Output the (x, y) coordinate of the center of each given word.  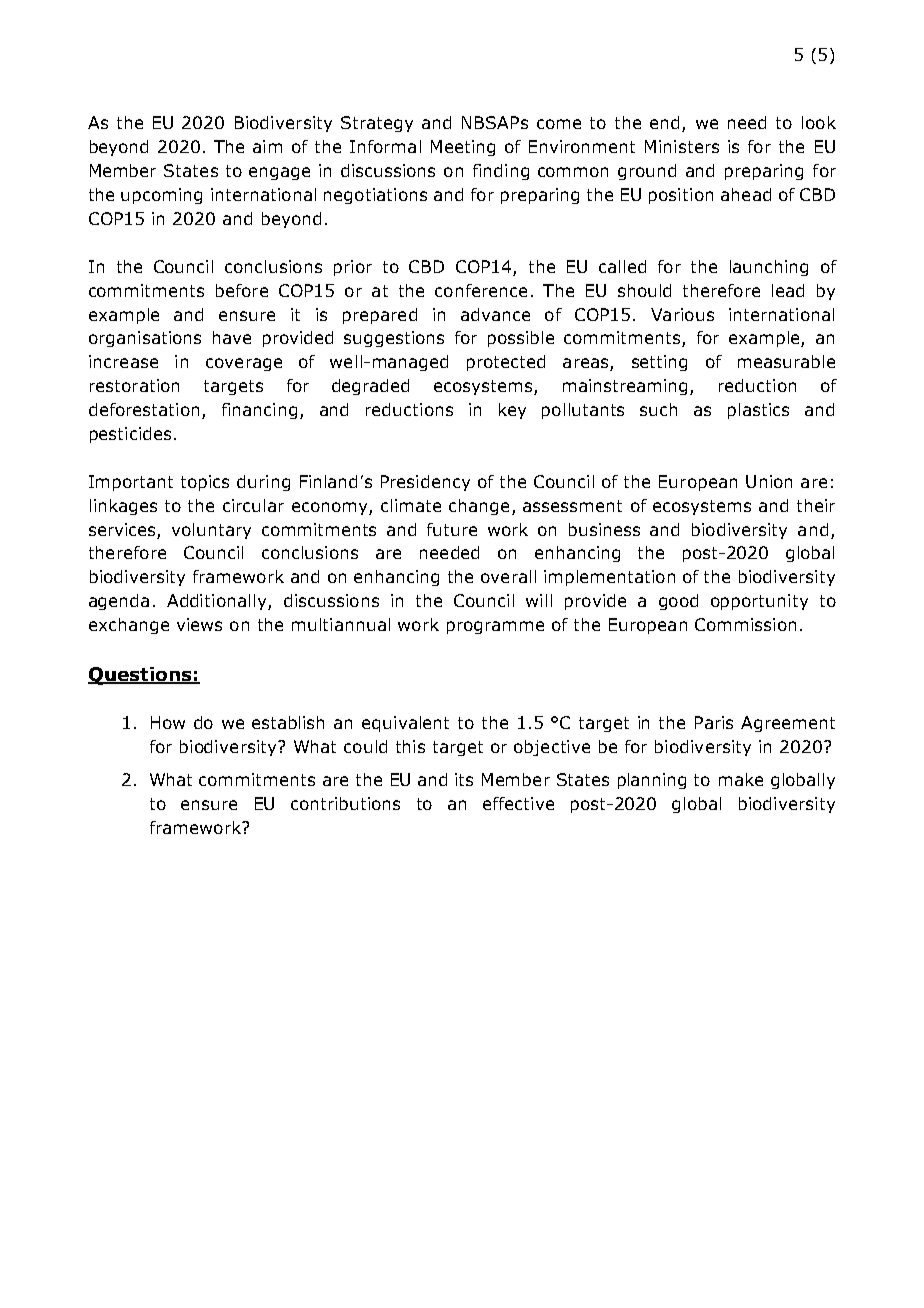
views (199, 624)
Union (769, 481)
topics (205, 483)
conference (481, 290)
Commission (745, 624)
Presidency (425, 483)
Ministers (682, 146)
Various (682, 314)
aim (267, 146)
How (168, 722)
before (242, 290)
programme (495, 627)
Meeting (463, 148)
